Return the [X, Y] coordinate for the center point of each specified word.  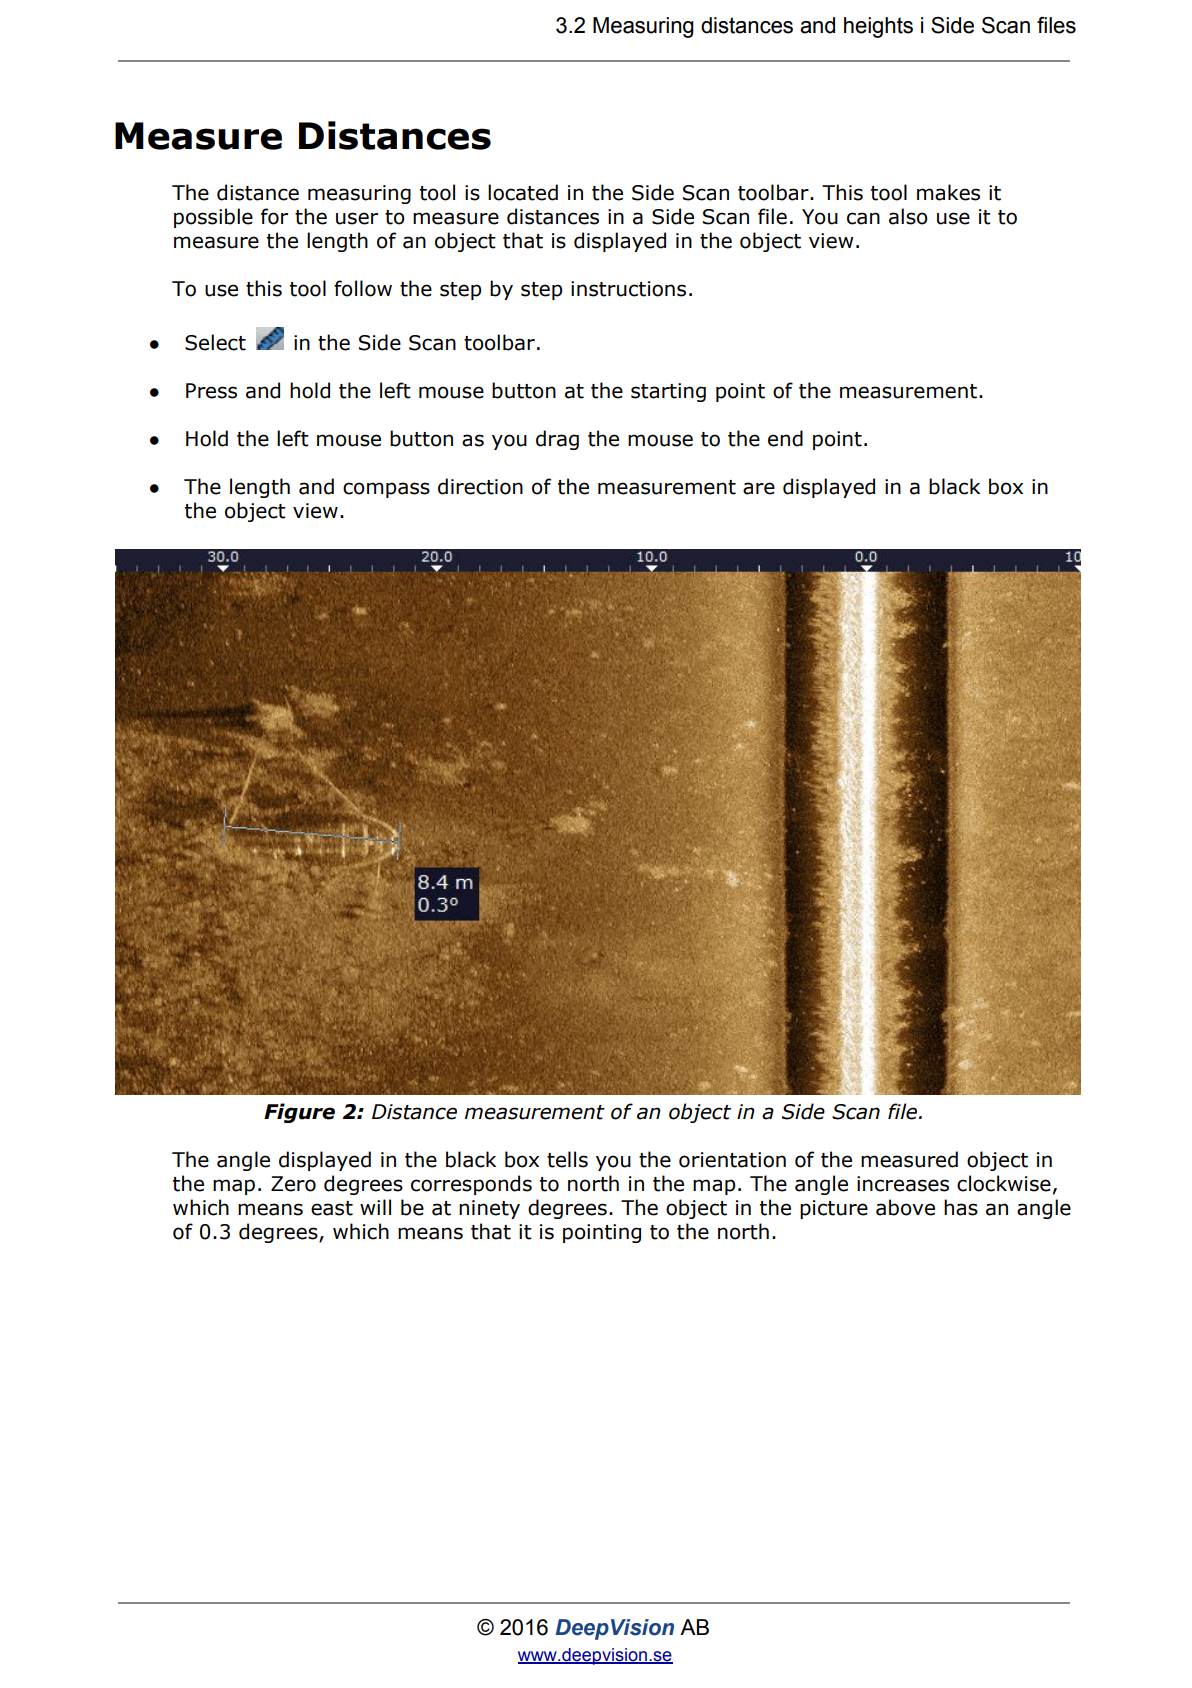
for [274, 216]
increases [903, 1184]
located [523, 192]
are [759, 488]
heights [878, 27]
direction [480, 486]
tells [567, 1159]
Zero [293, 1184]
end [785, 438]
